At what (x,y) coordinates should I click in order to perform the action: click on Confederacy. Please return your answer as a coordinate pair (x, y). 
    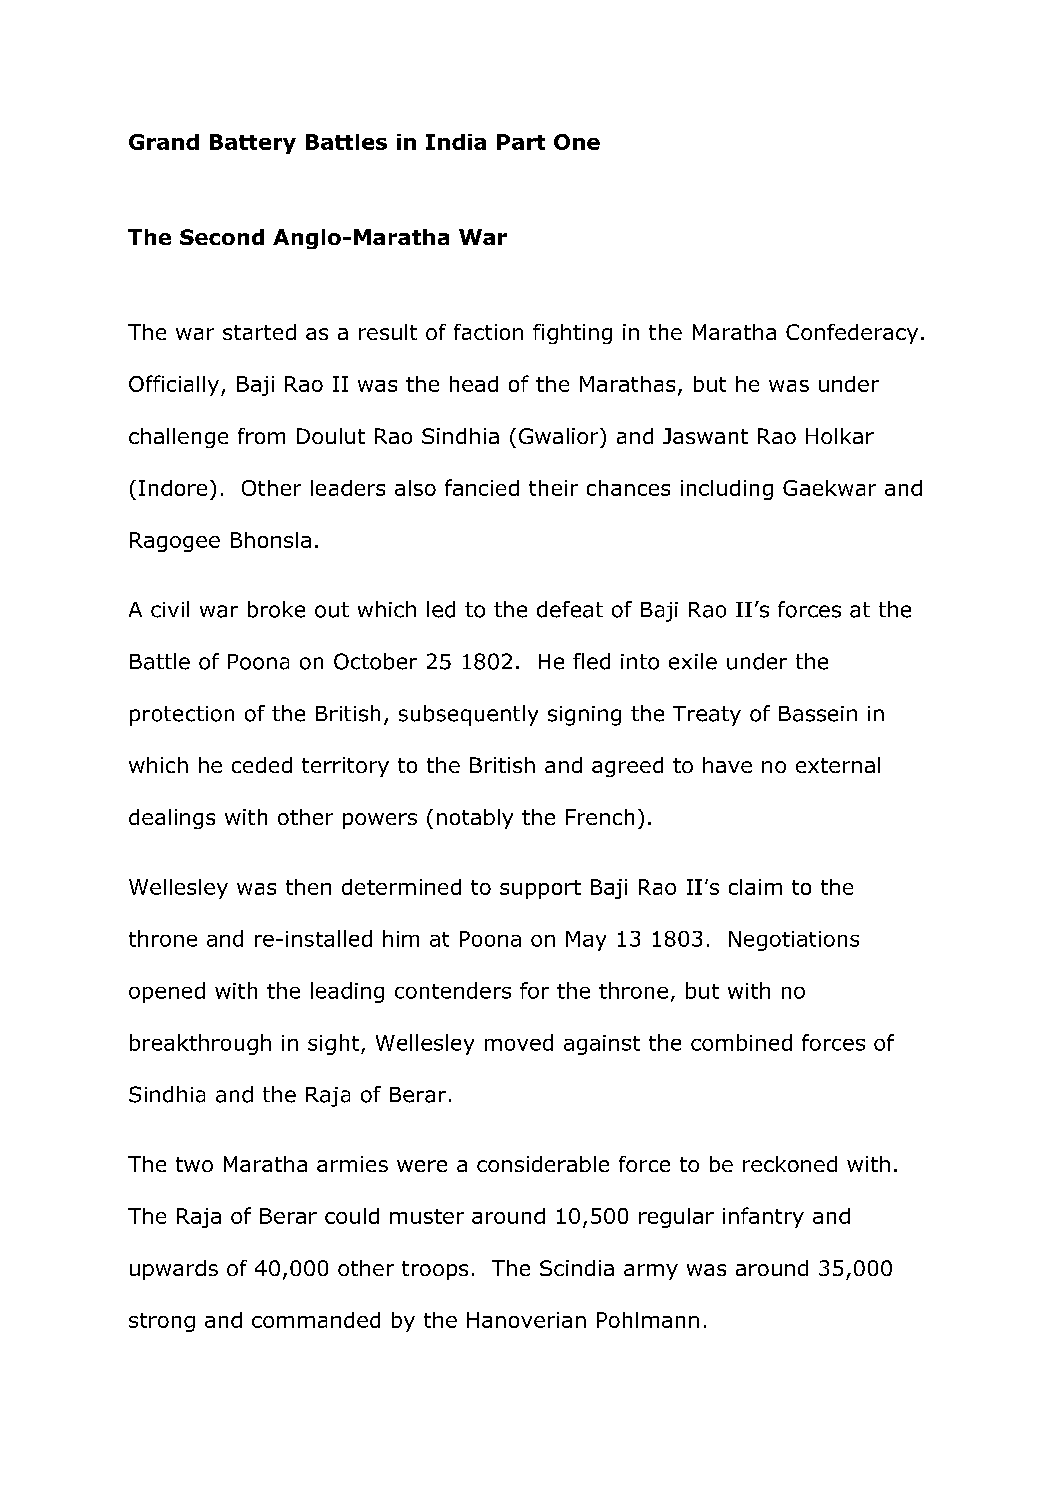
    Looking at the image, I should click on (852, 334).
